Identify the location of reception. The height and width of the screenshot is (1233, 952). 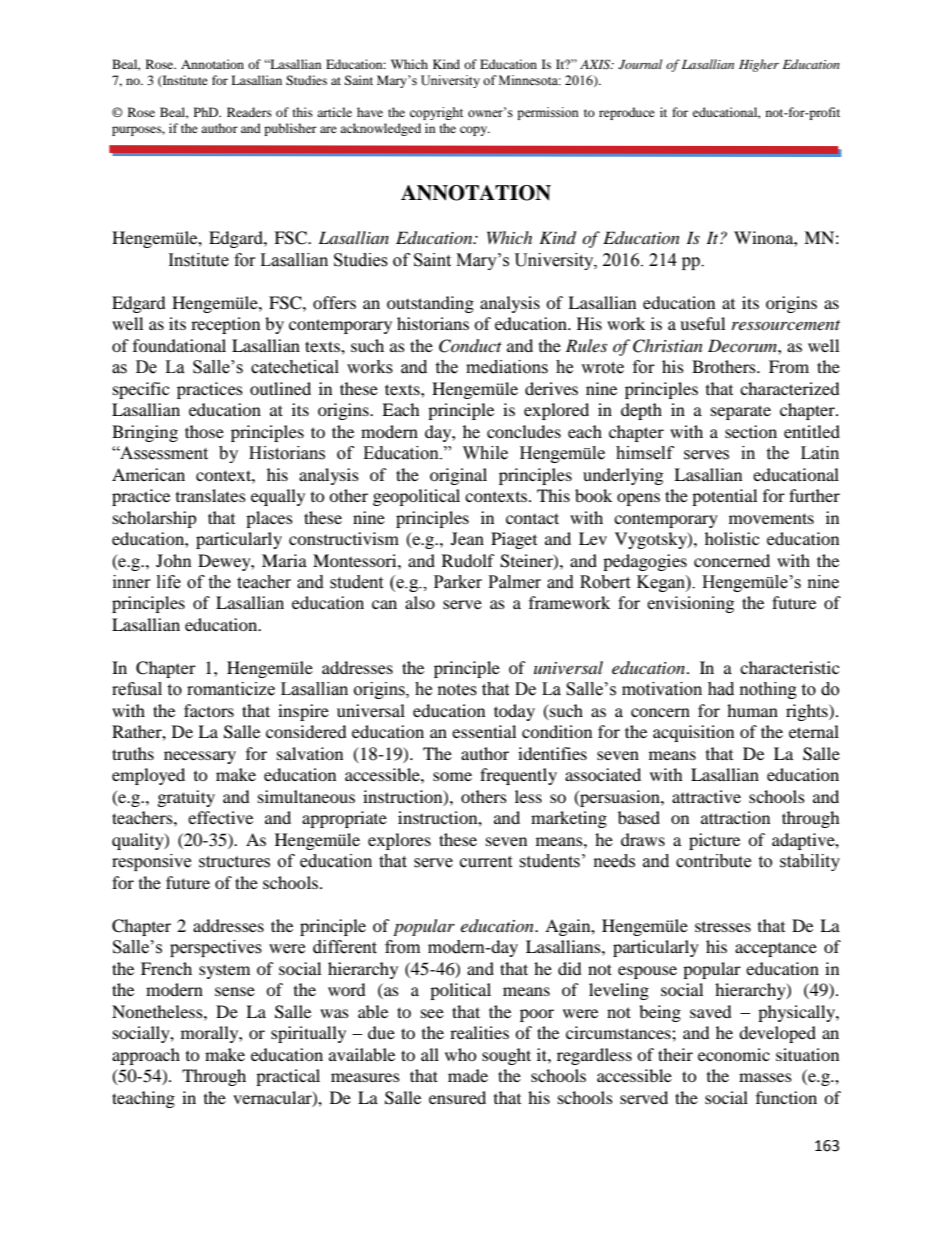
(225, 325).
